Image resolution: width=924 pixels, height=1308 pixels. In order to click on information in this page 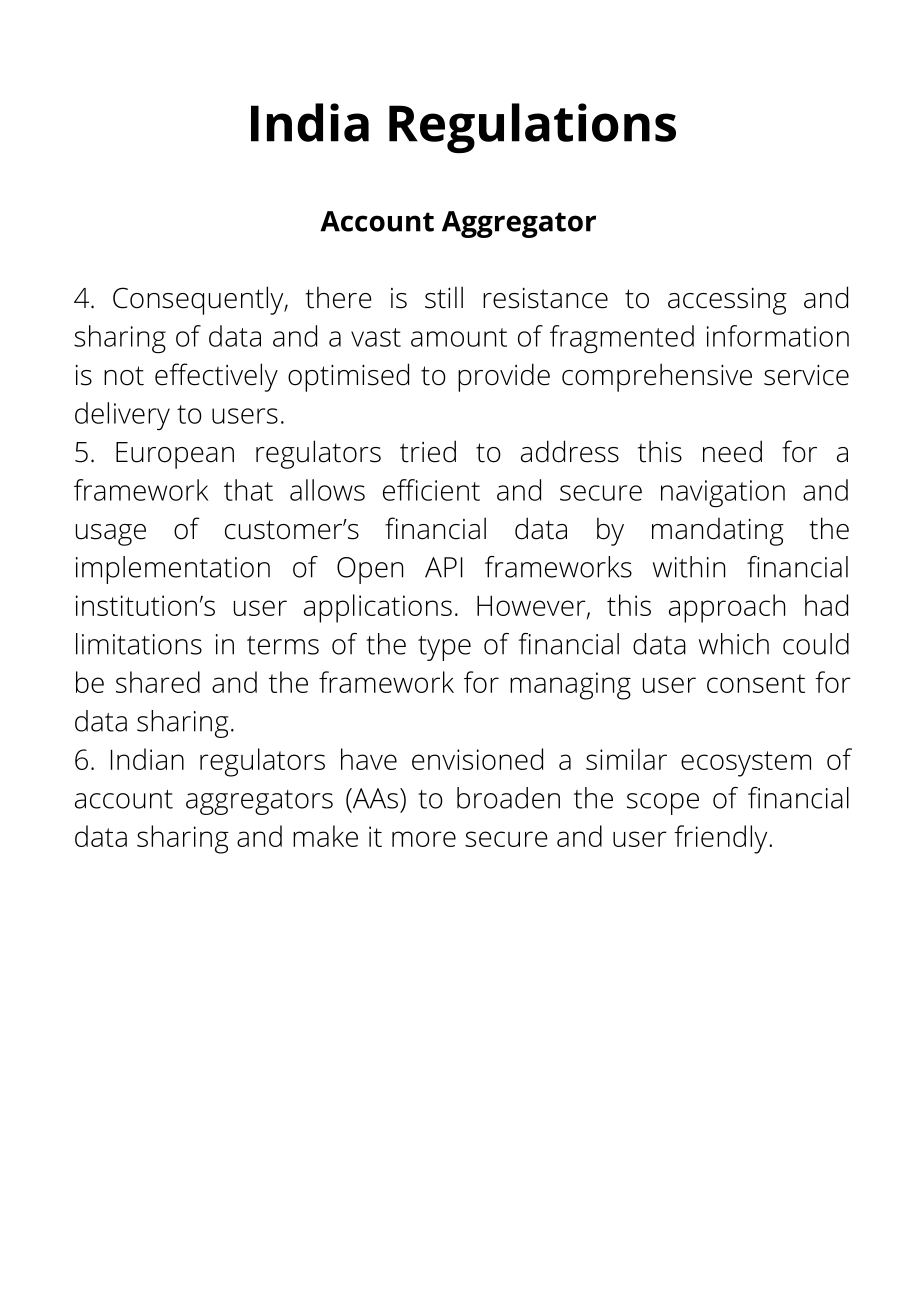, I will do `click(778, 336)`.
